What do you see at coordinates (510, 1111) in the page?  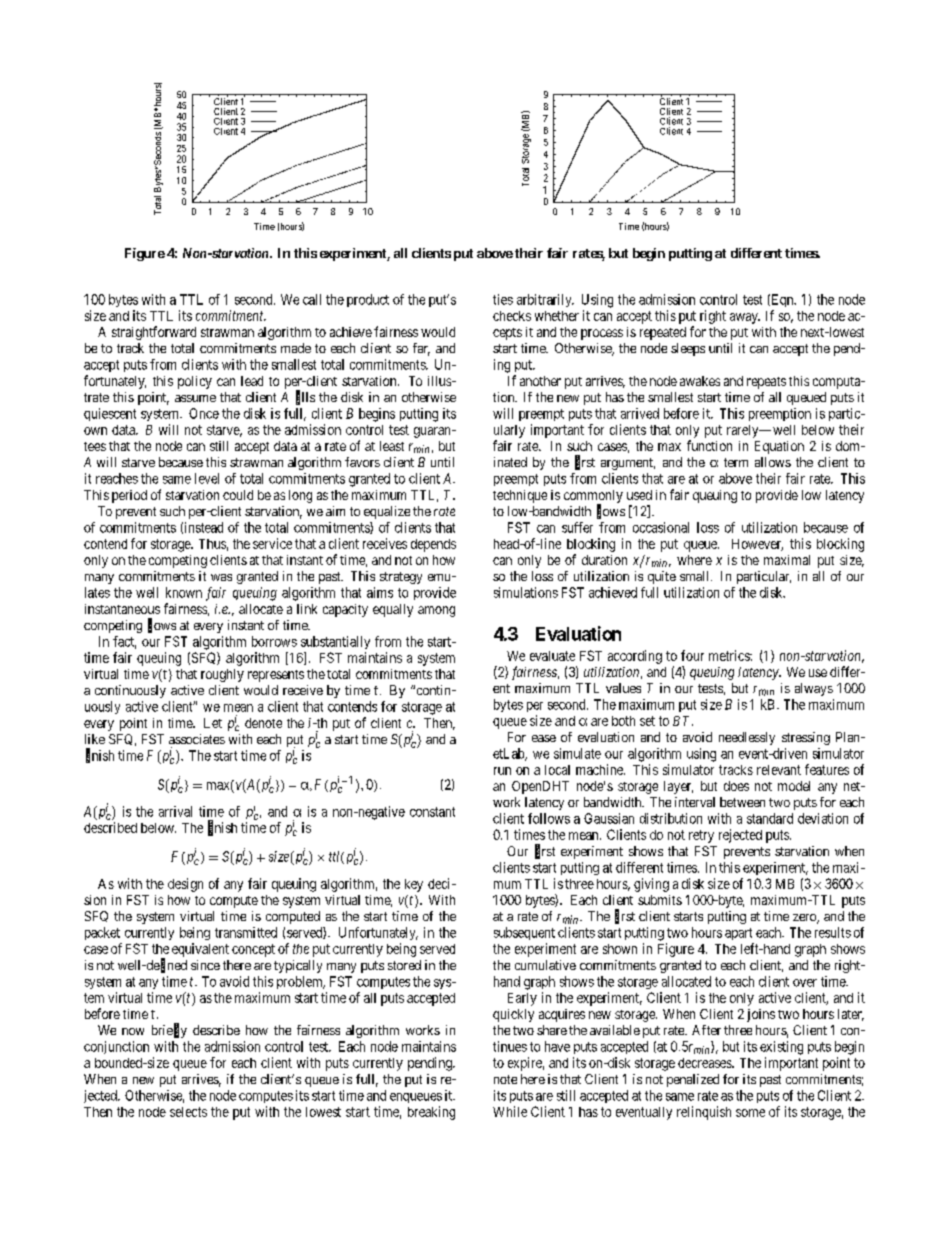 I see `While` at bounding box center [510, 1111].
